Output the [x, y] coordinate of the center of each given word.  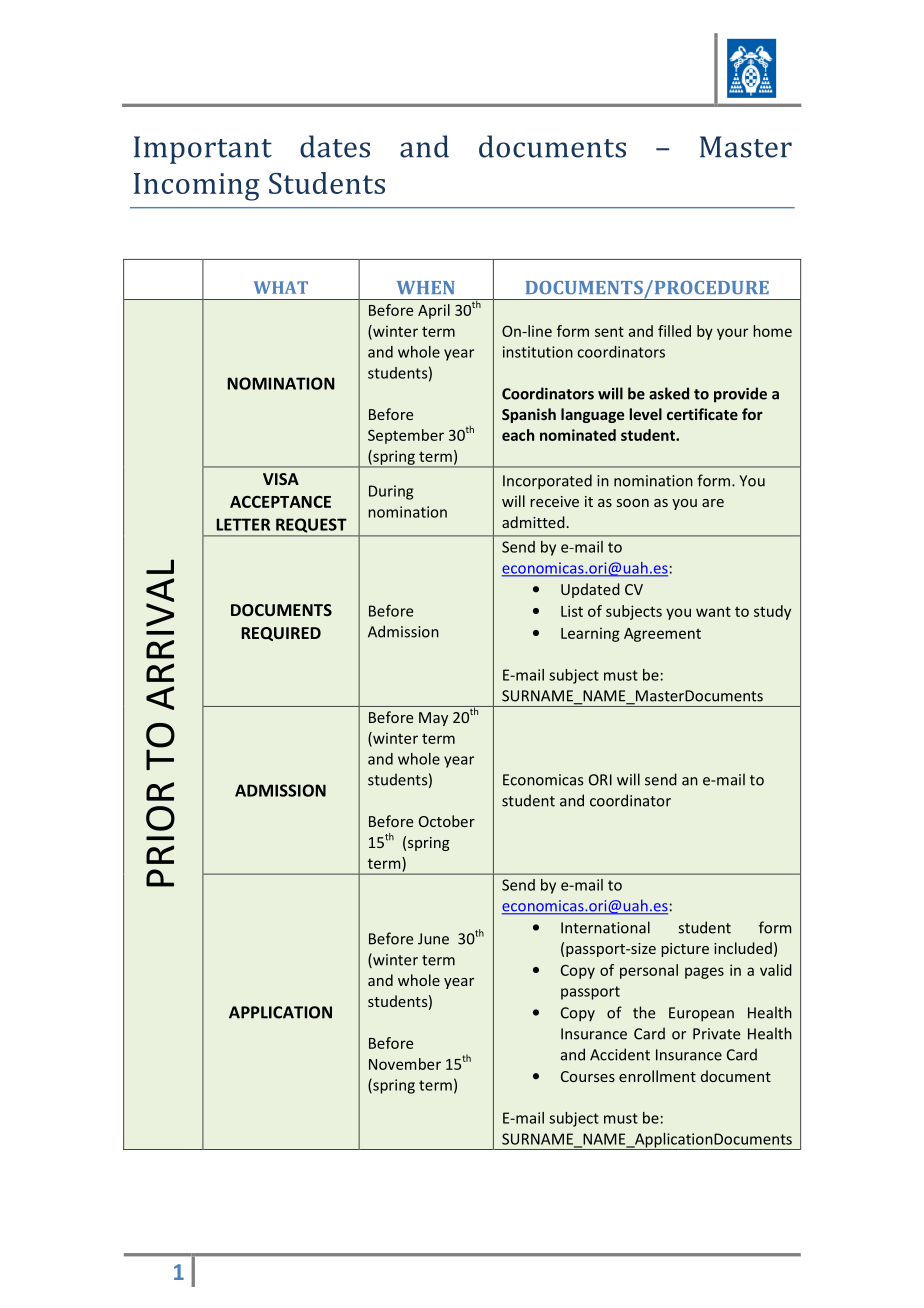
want [713, 611]
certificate [702, 414]
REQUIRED [281, 634]
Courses [588, 1076]
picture [685, 950]
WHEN [426, 287]
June [433, 939]
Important [203, 150]
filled [674, 331]
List [572, 611]
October [447, 821]
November [405, 1064]
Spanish [529, 415]
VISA [281, 479]
